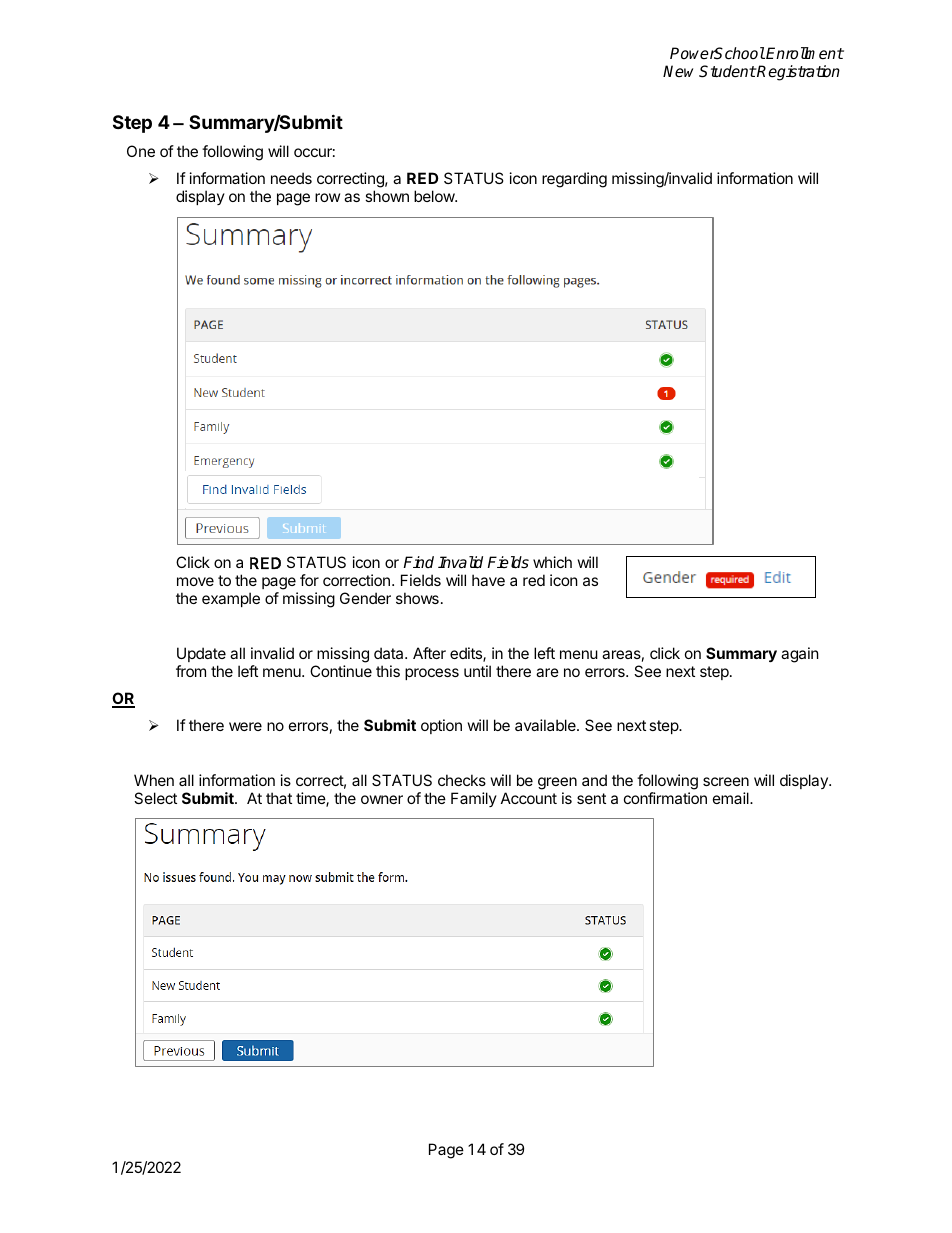  I want to click on again, so click(800, 655).
